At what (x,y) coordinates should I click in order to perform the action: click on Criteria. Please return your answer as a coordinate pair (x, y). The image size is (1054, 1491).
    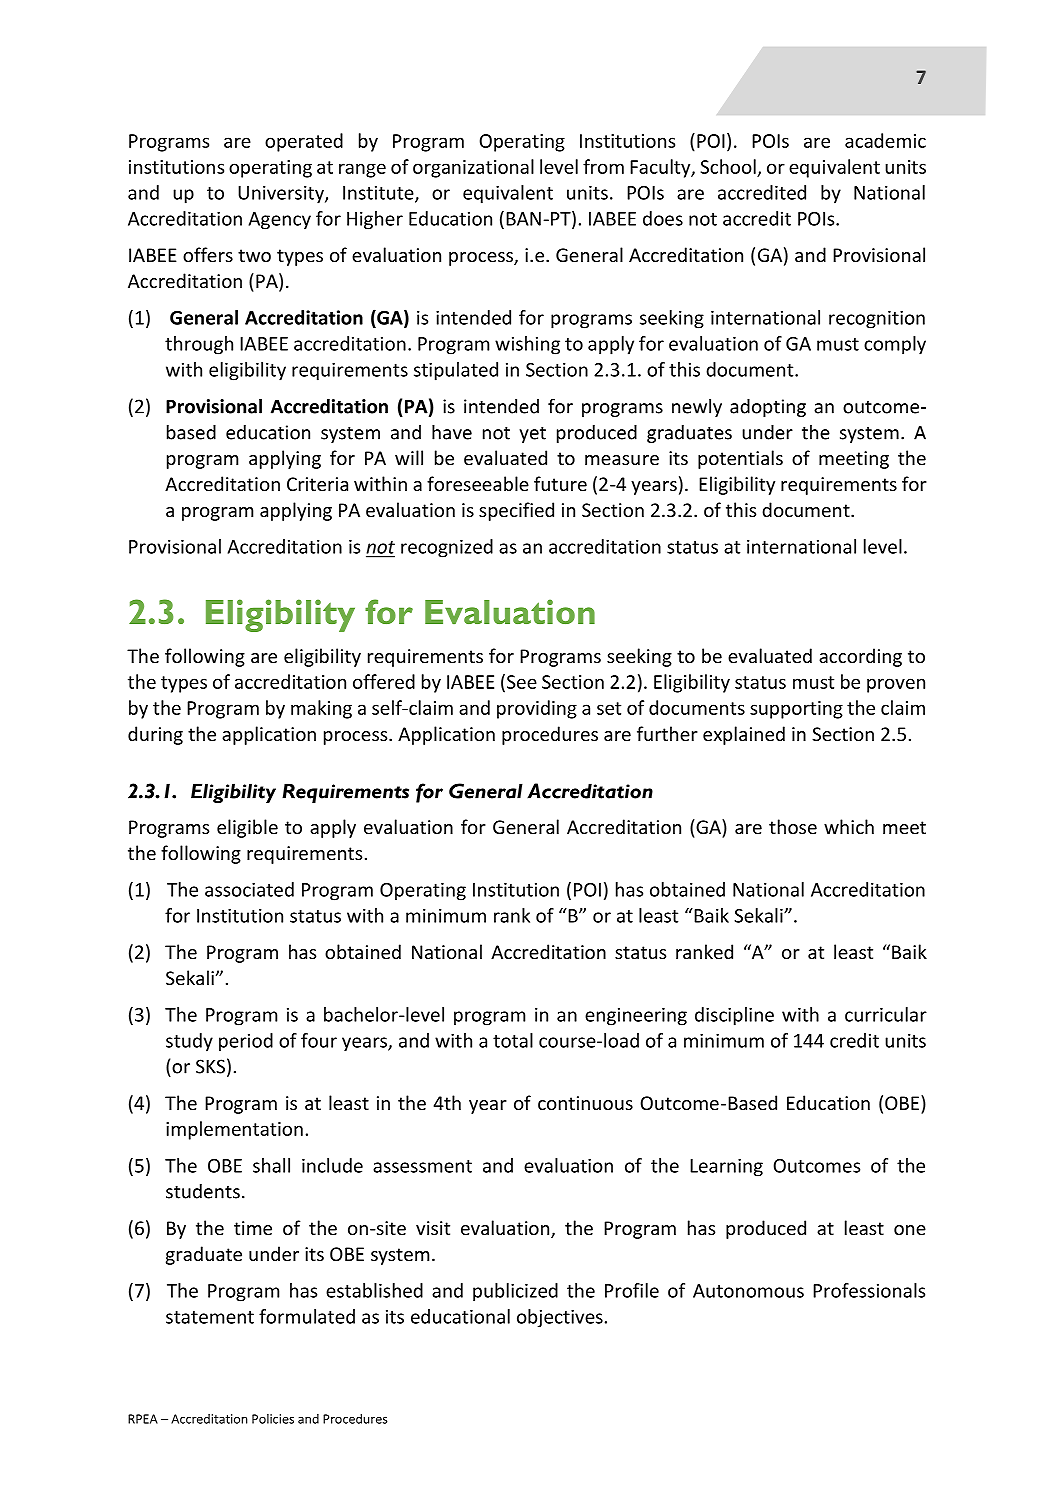
    Looking at the image, I should click on (317, 484).
